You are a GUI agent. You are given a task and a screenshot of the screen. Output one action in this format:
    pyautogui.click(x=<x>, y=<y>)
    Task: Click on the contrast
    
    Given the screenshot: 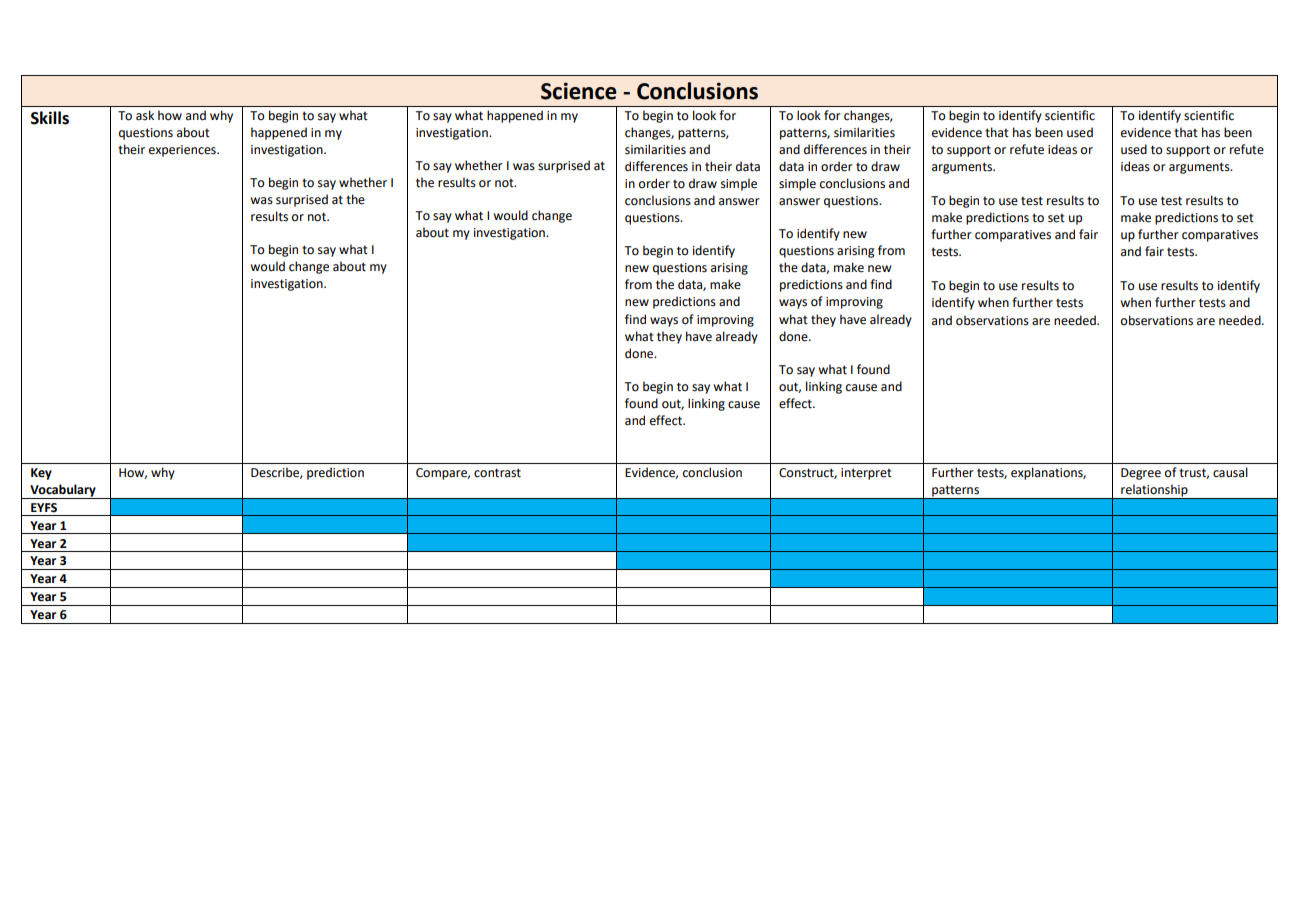 What is the action you would take?
    pyautogui.click(x=497, y=473)
